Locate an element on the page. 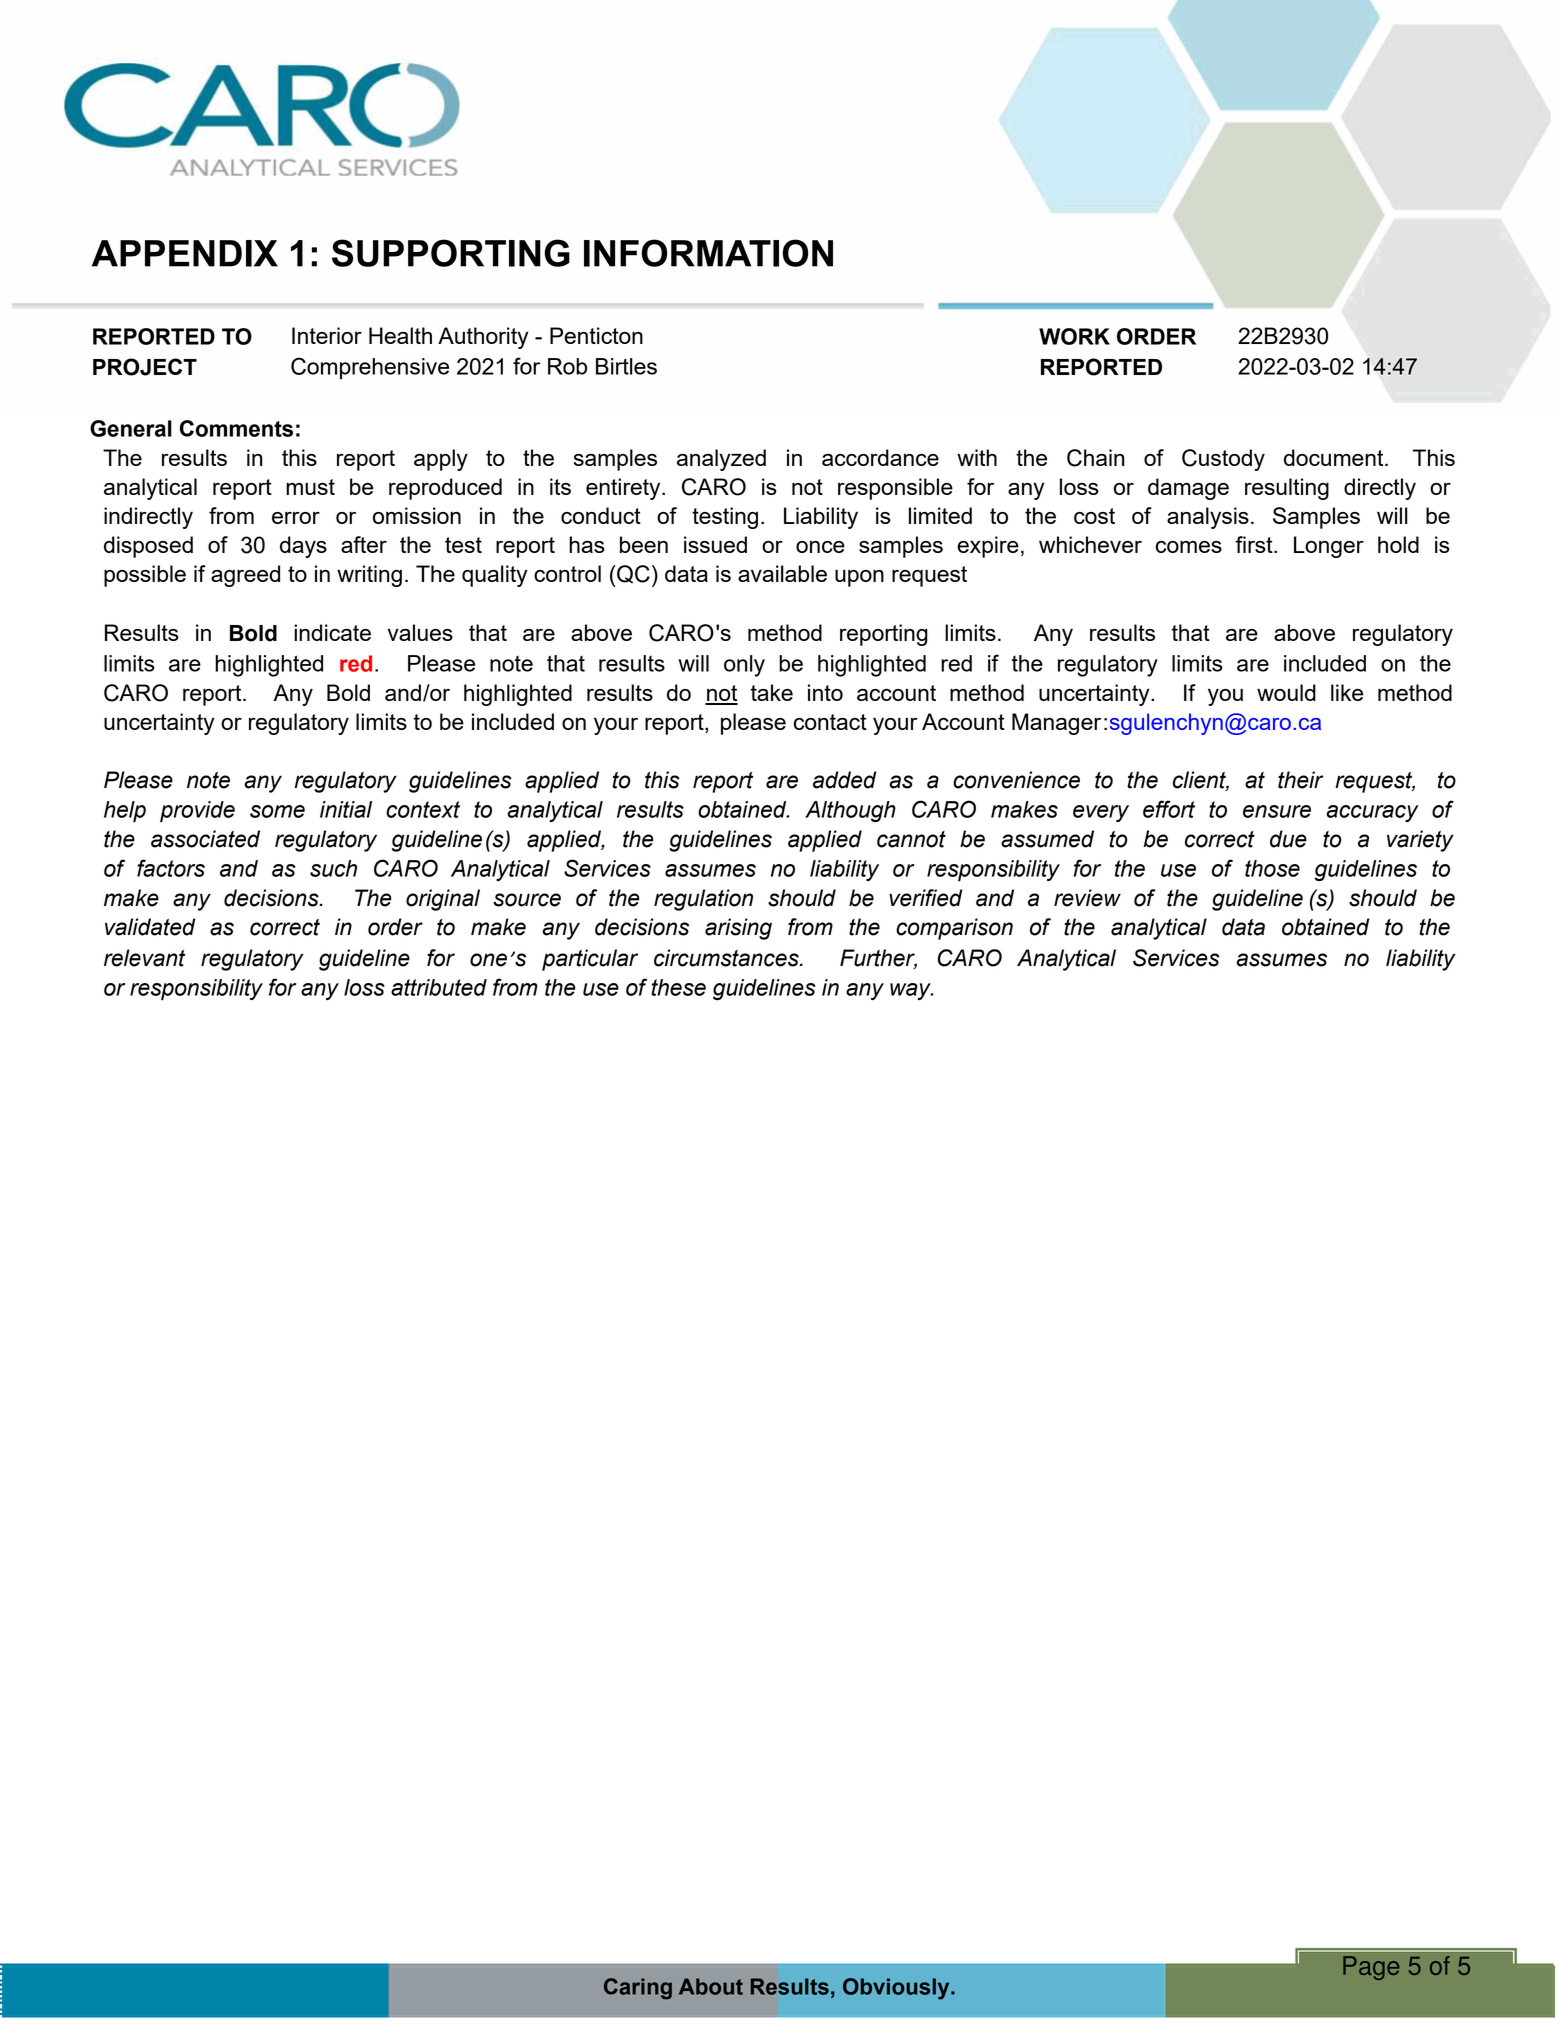 Image resolution: width=1559 pixels, height=2018 pixels. these is located at coordinates (678, 987).
